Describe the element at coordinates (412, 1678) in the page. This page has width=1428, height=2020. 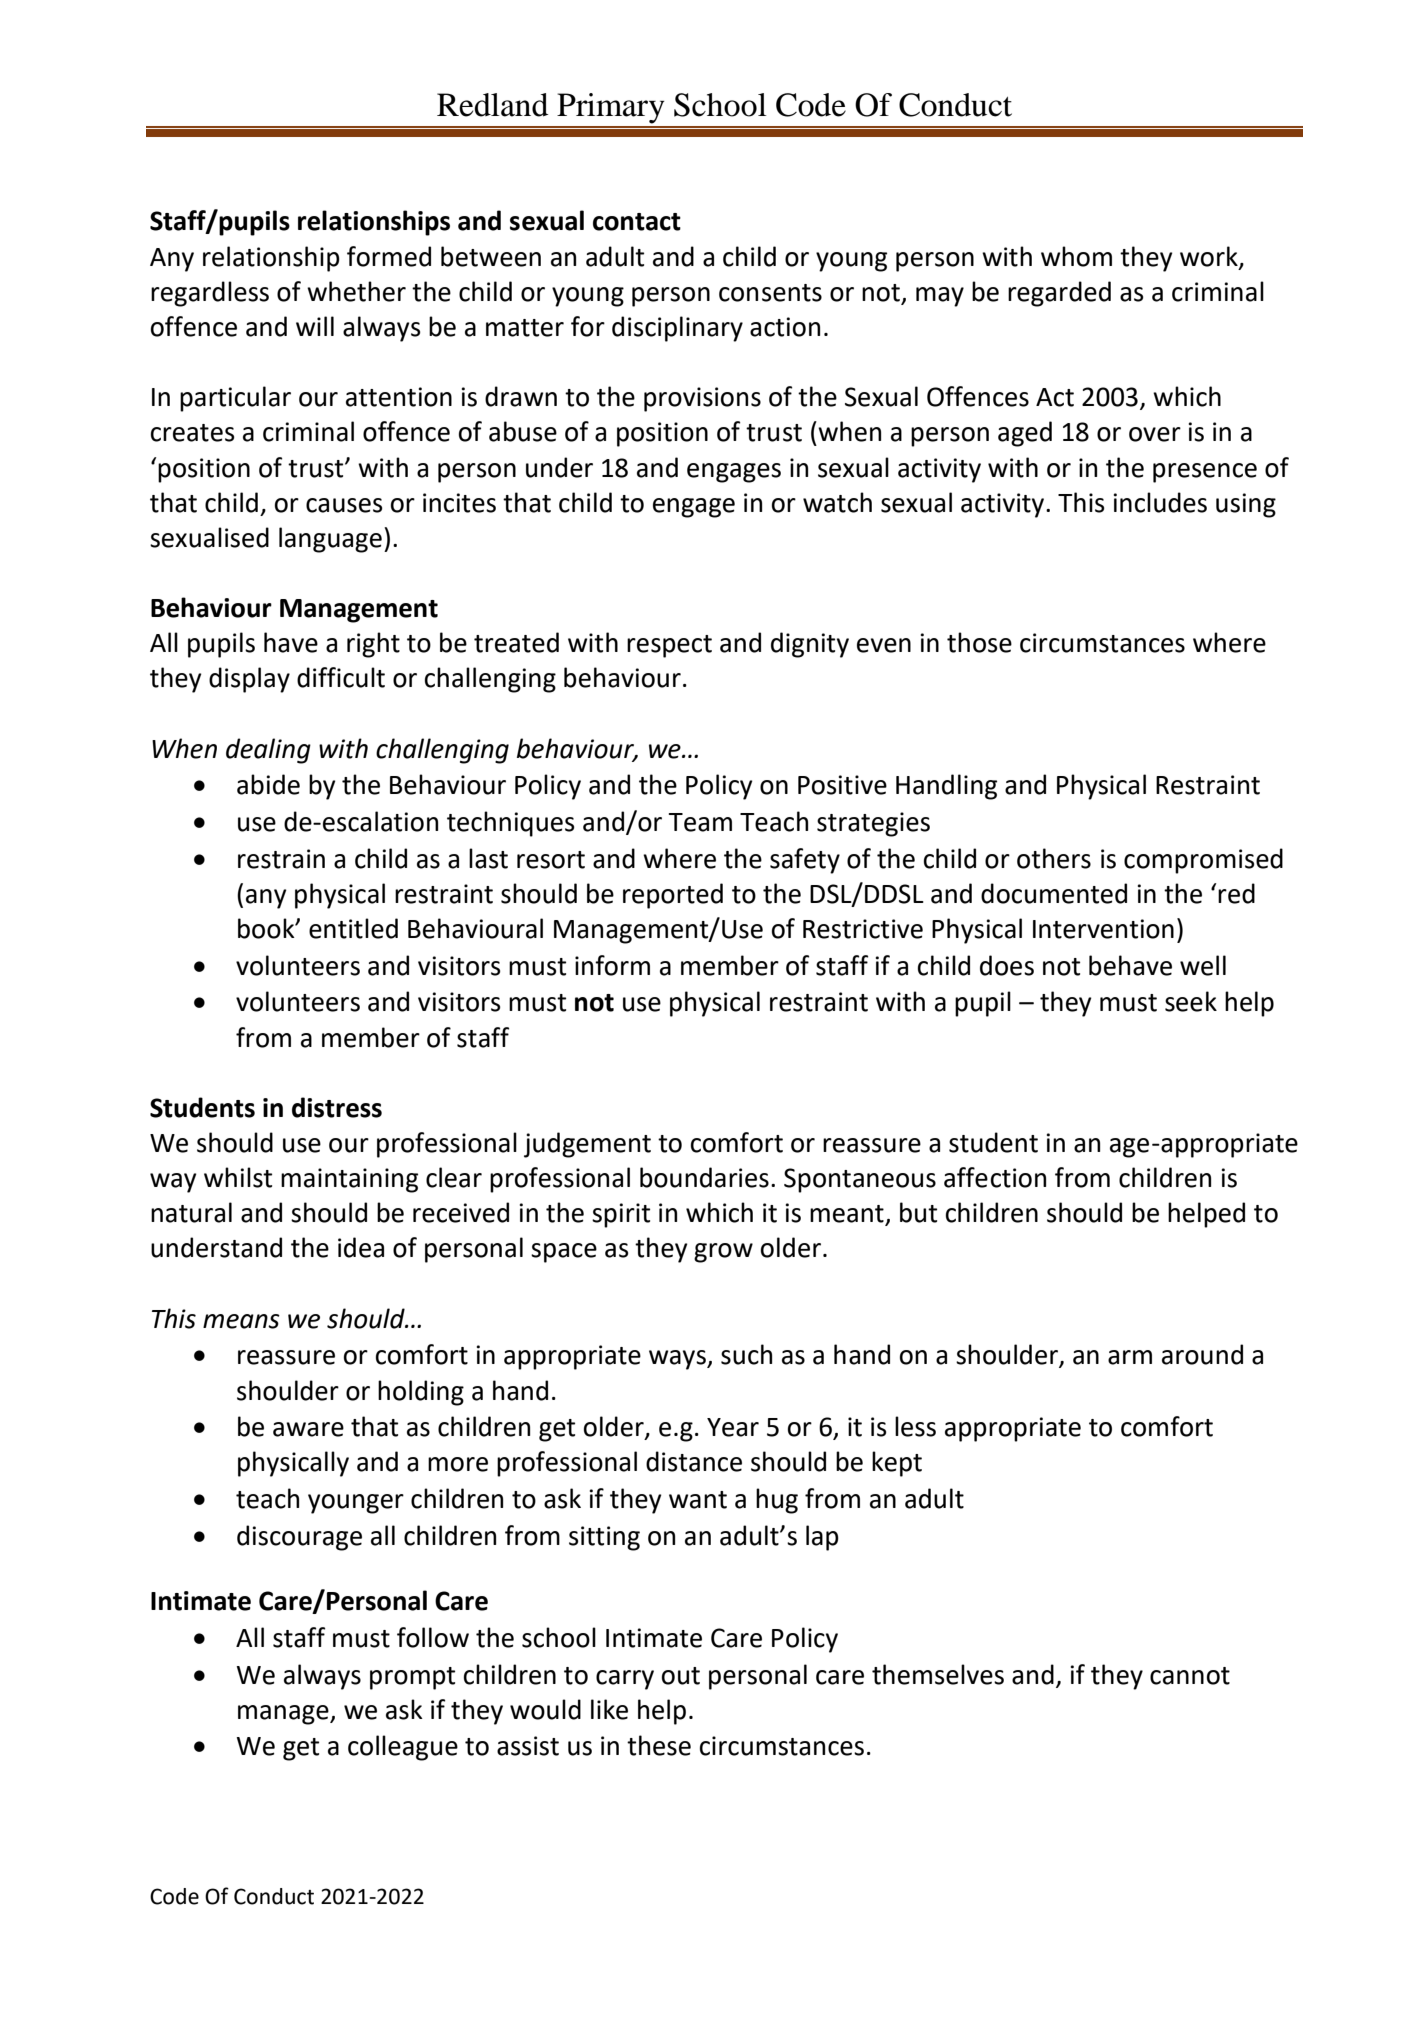
I see `prompt` at that location.
